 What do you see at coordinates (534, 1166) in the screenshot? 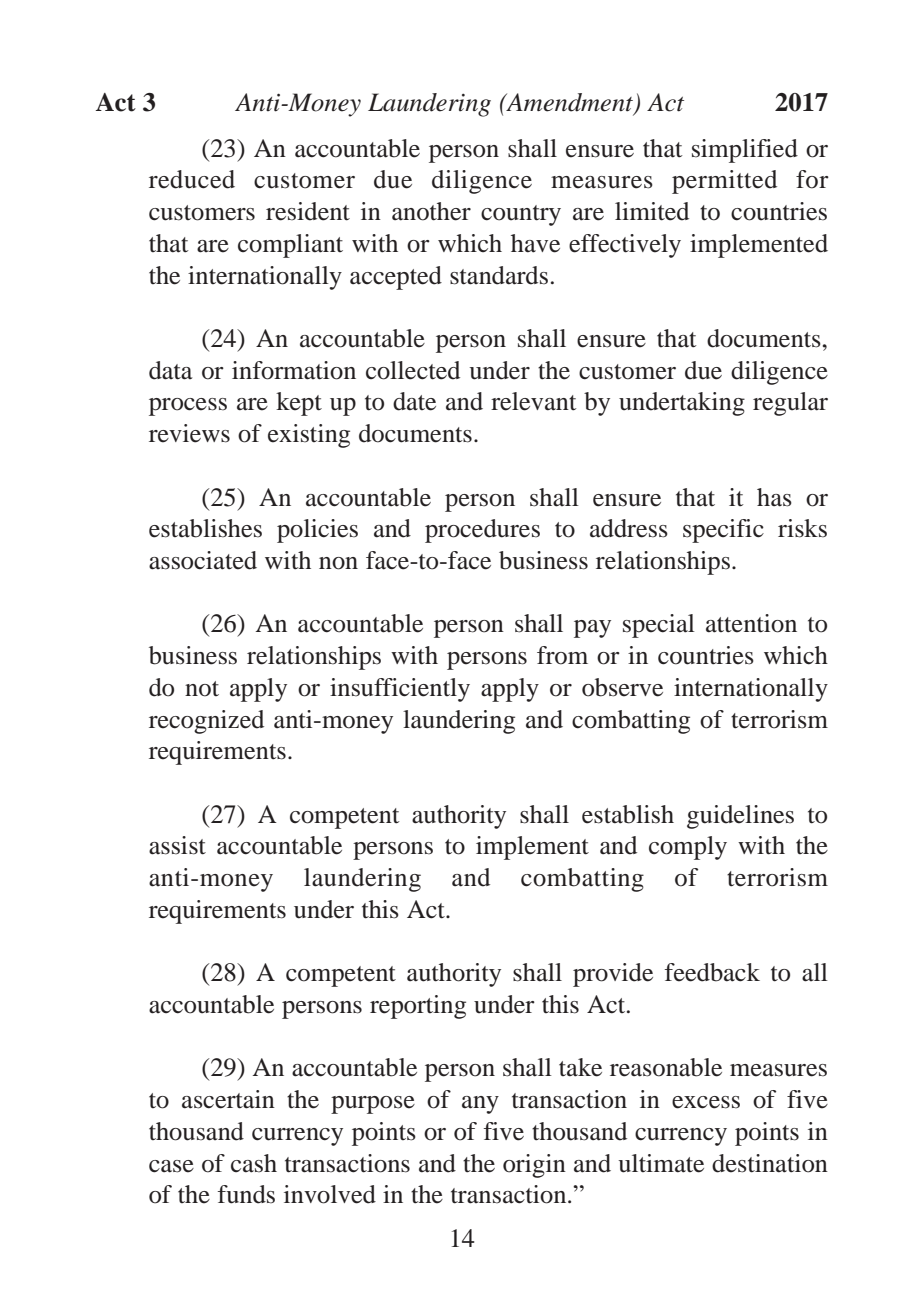
I see `origin` at bounding box center [534, 1166].
